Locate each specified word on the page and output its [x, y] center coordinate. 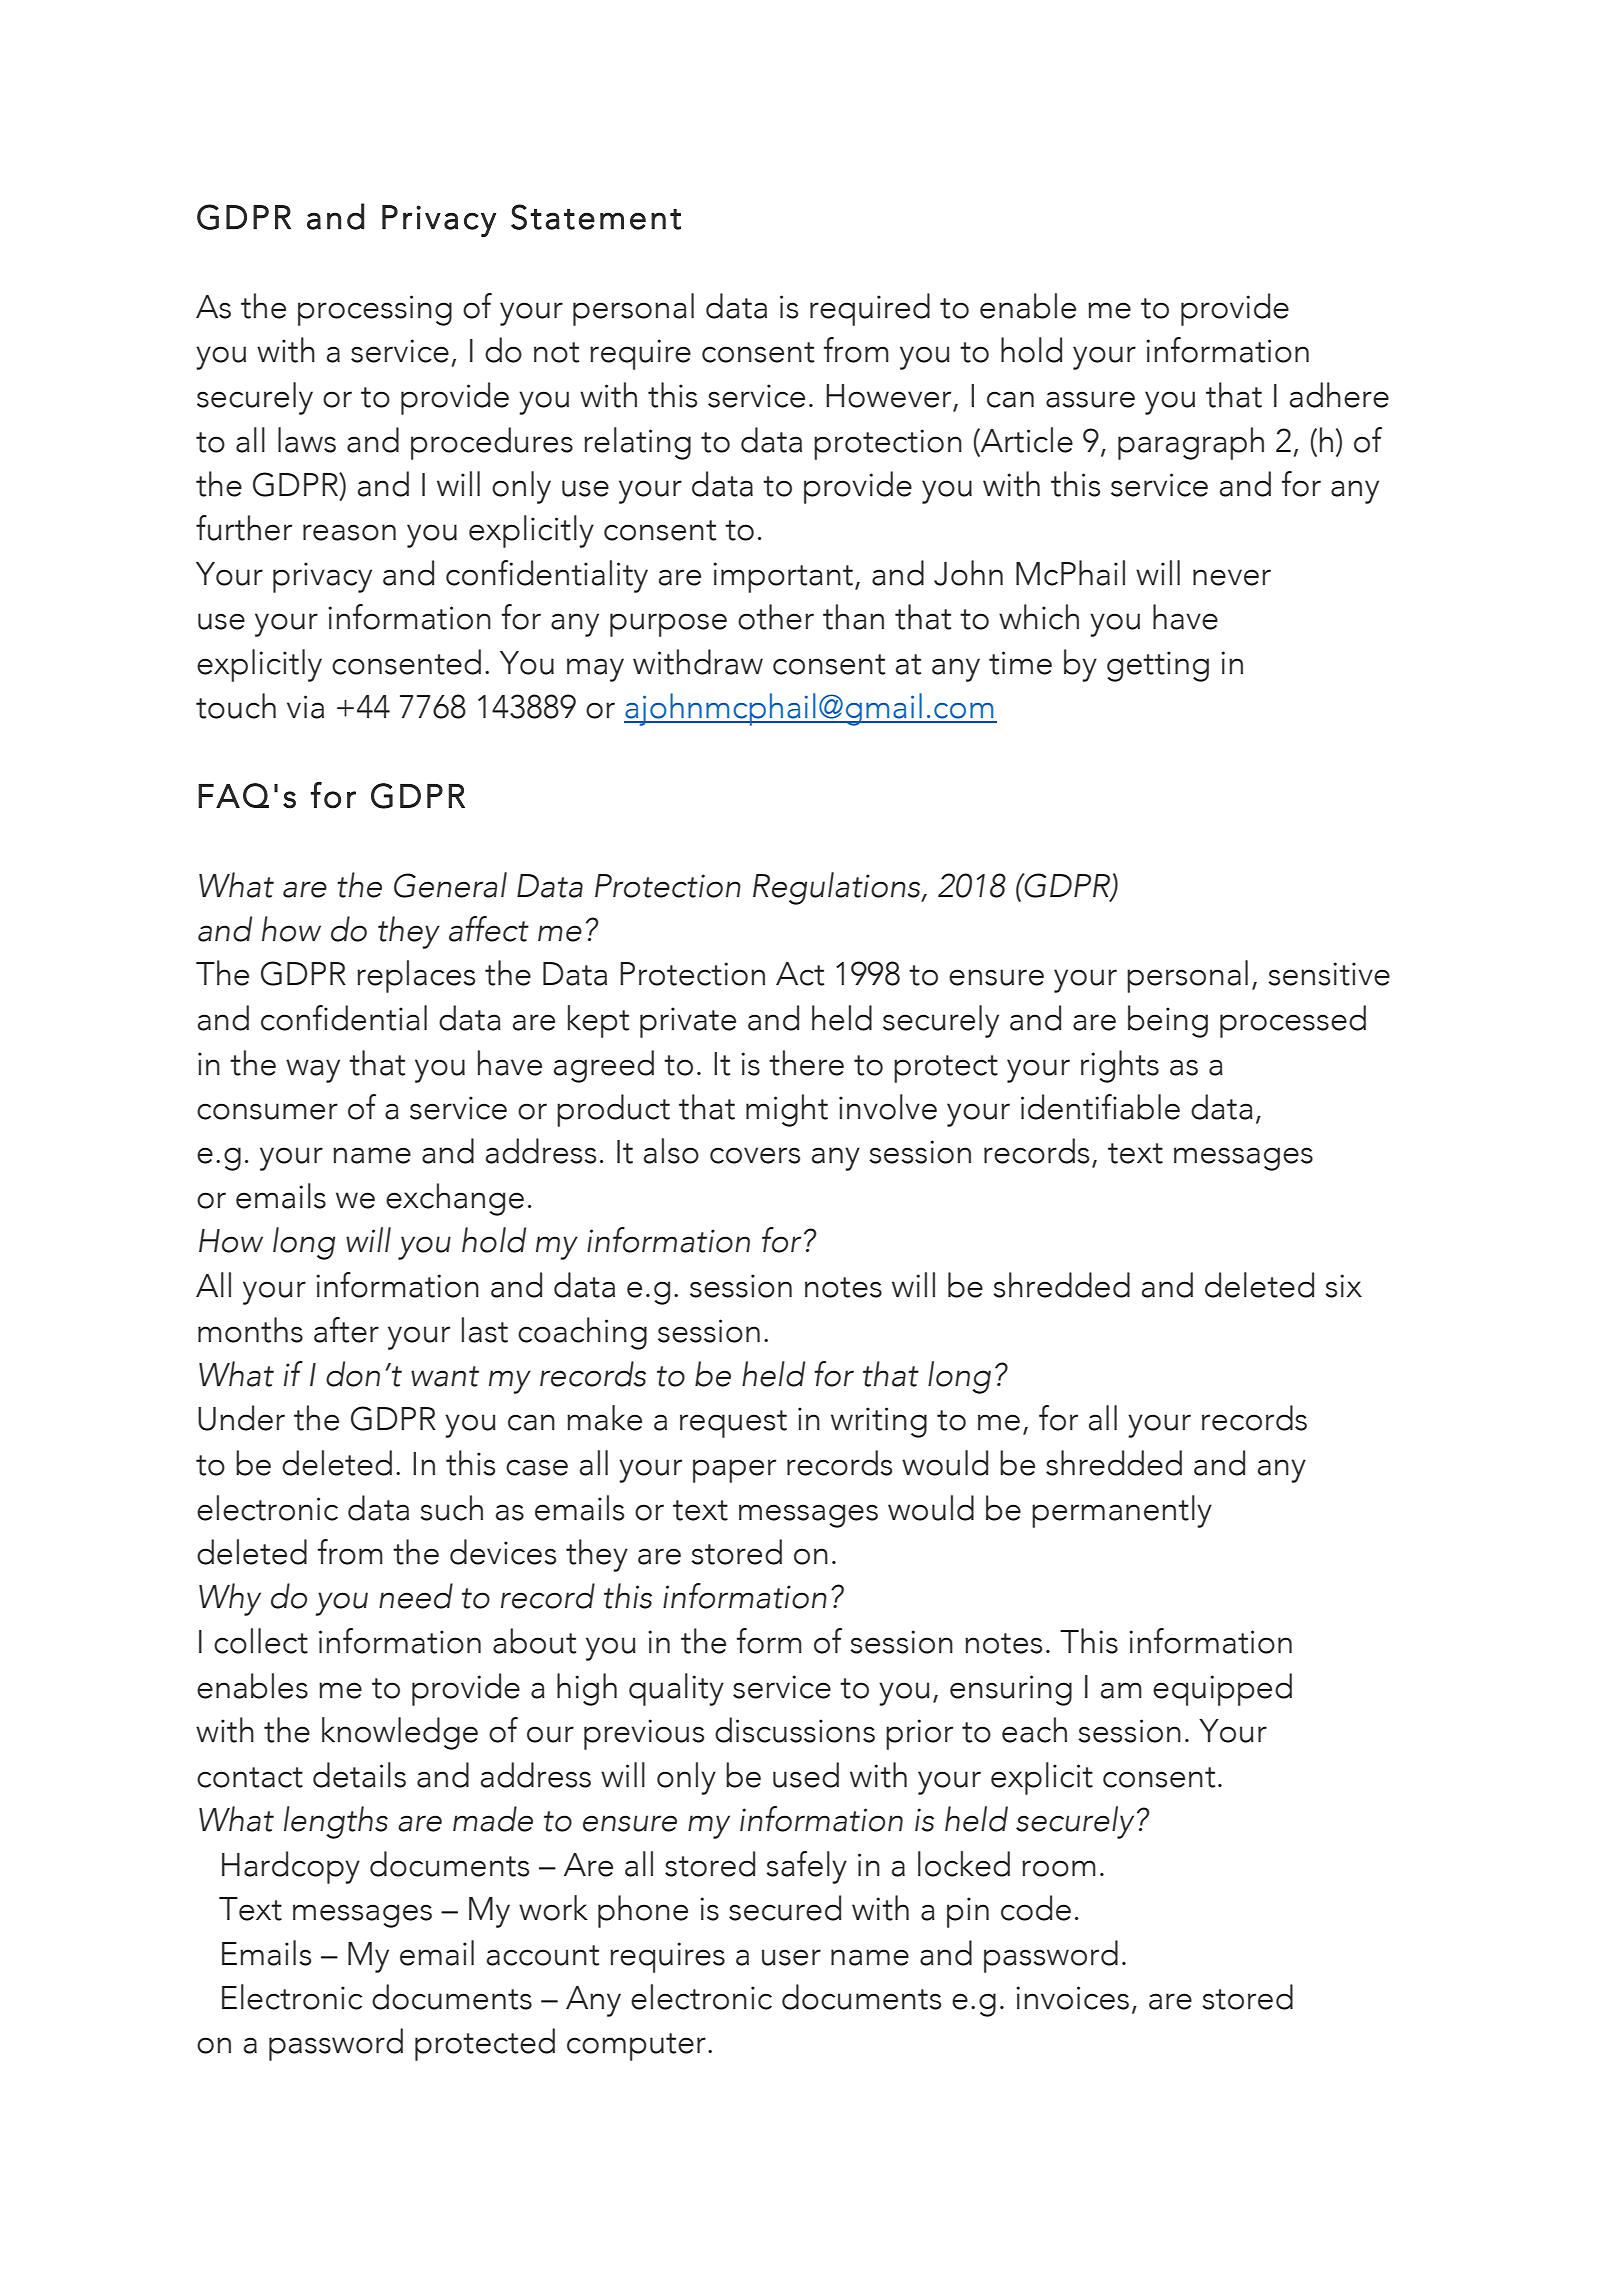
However [888, 396]
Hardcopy [291, 1867]
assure [1090, 399]
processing [375, 310]
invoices [1072, 1998]
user [791, 1957]
